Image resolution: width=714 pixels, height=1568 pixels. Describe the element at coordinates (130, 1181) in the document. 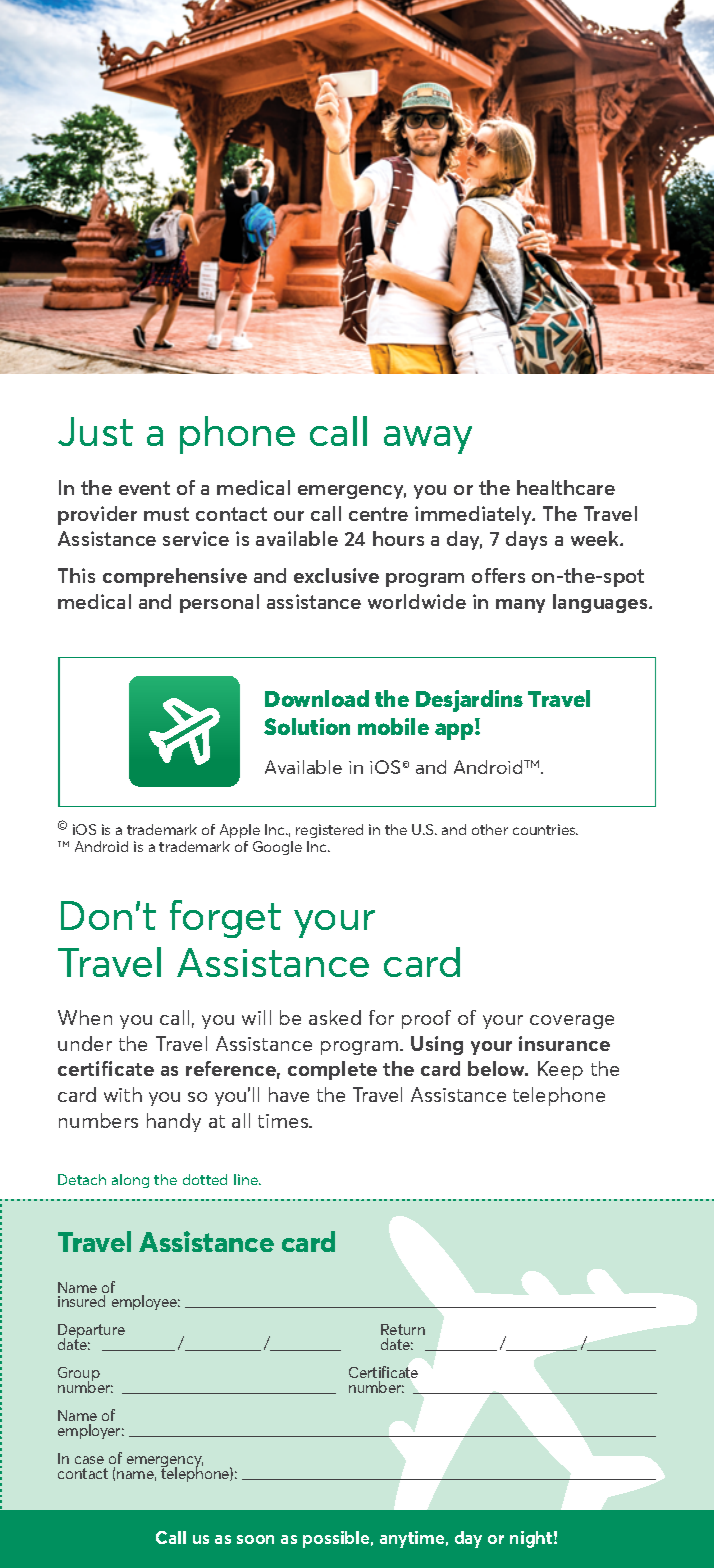

I see `along` at that location.
